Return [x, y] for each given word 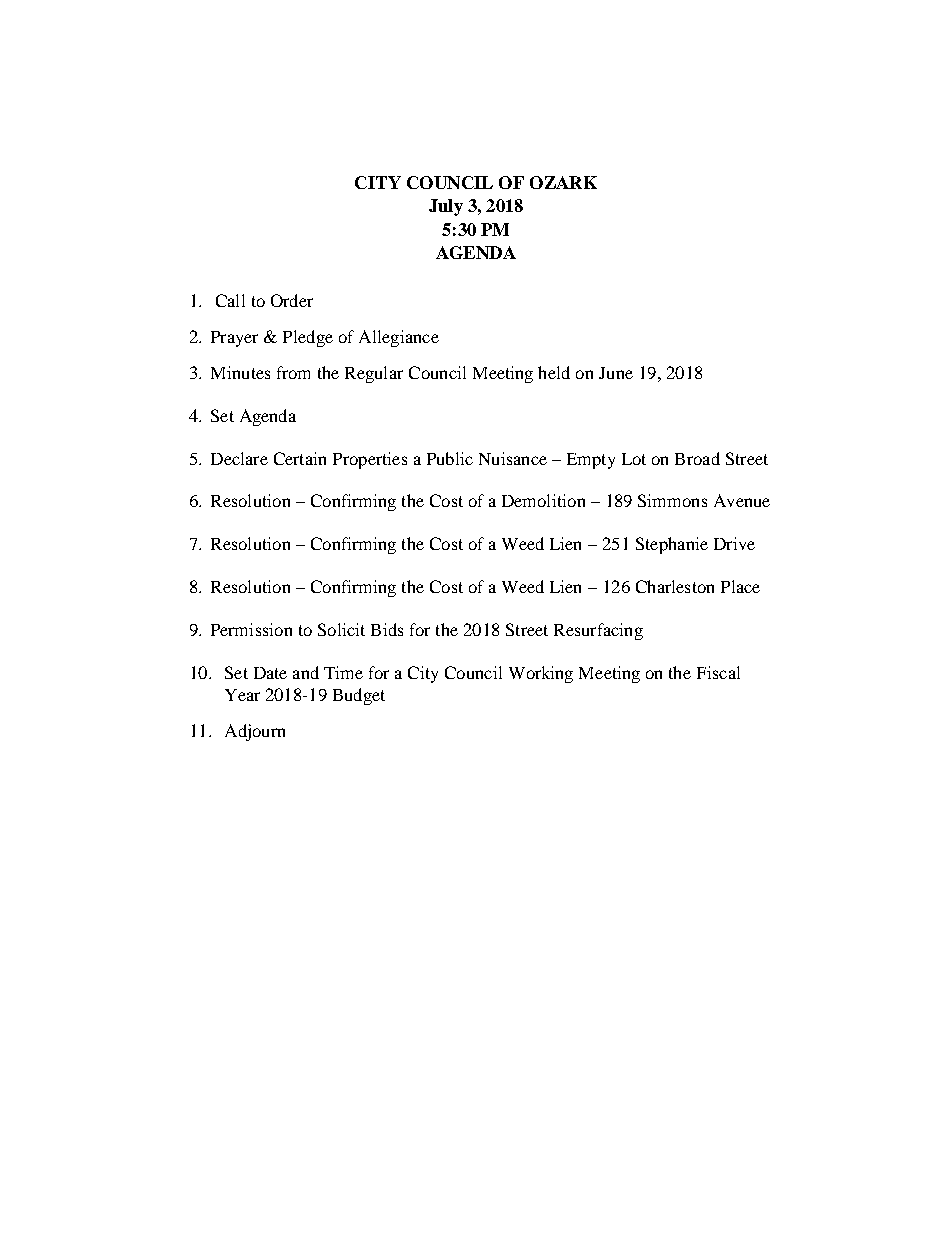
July [446, 207]
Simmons [672, 500]
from [293, 372]
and [306, 672]
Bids [387, 629]
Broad [697, 458]
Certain [300, 458]
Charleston [675, 586]
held [554, 372]
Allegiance [399, 338]
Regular [374, 374]
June [616, 373]
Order [292, 300]
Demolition [543, 500]
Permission [251, 629]
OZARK [563, 182]
